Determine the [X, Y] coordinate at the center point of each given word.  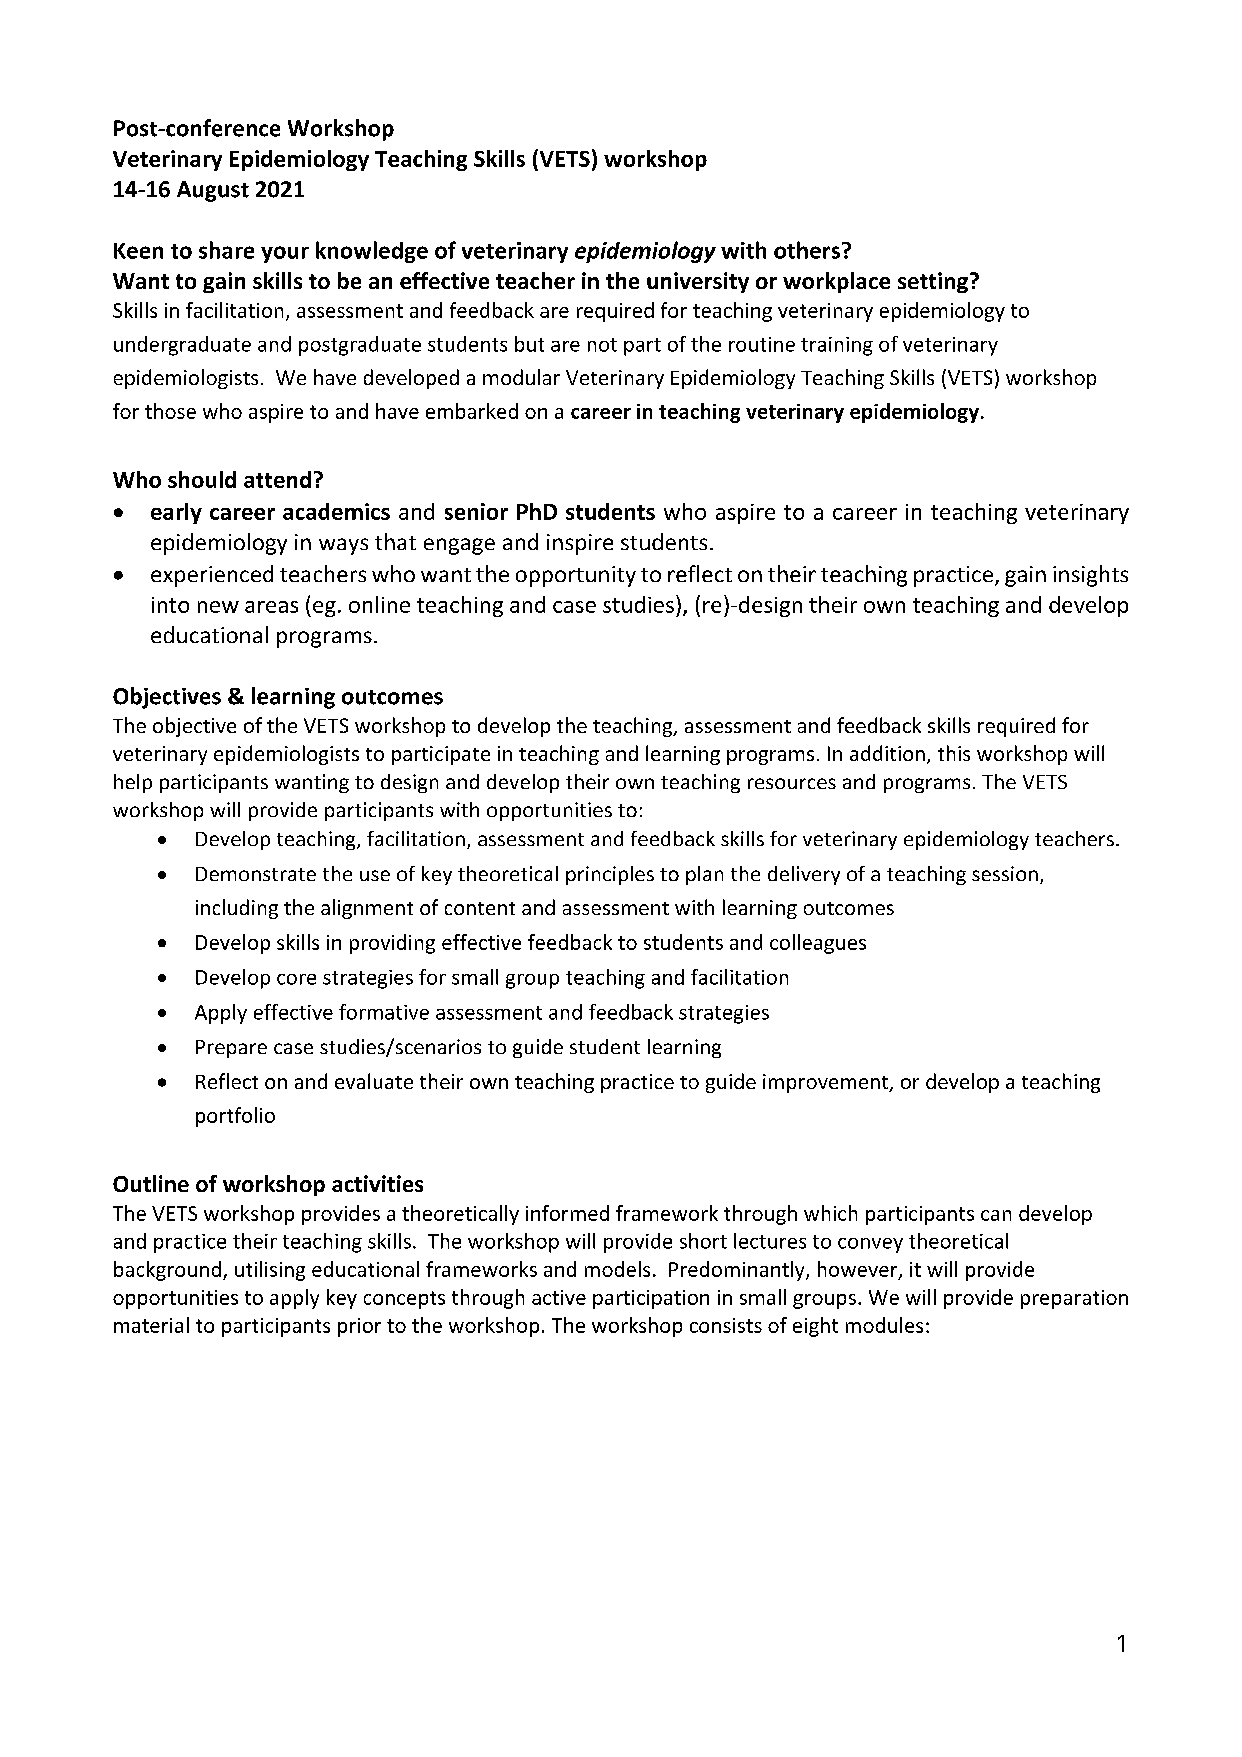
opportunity [576, 576]
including [237, 909]
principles [610, 875]
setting [933, 282]
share [226, 250]
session [1005, 873]
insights [1090, 576]
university [698, 282]
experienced [212, 576]
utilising [270, 1271]
